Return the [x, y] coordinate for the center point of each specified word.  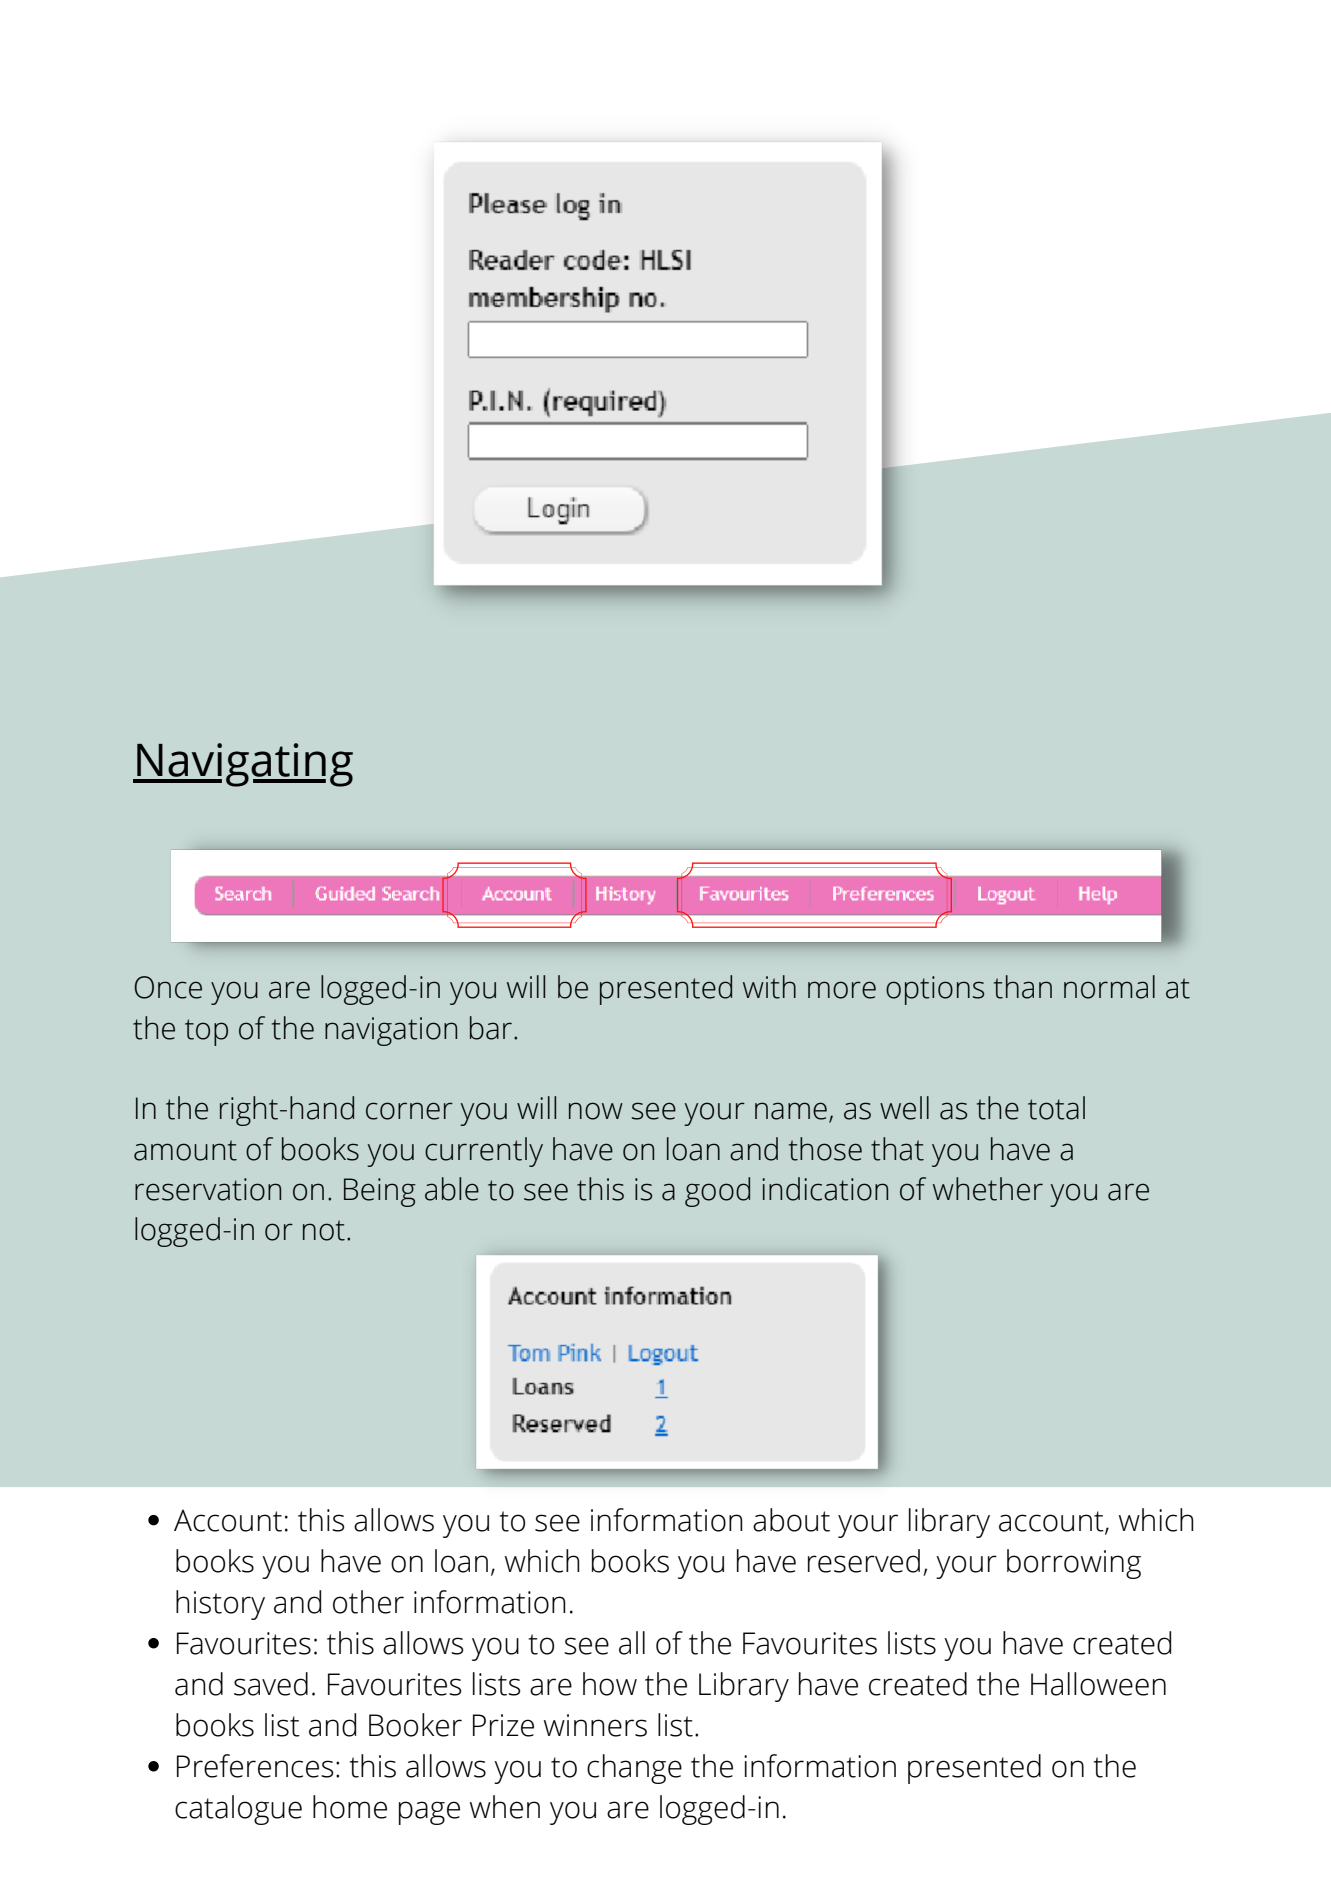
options [935, 990]
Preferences [255, 1766]
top [206, 1032]
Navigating [244, 765]
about [791, 1520]
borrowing [1074, 1564]
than [1023, 987]
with [769, 987]
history [220, 1605]
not [324, 1230]
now [596, 1111]
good [717, 1192]
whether [988, 1189]
